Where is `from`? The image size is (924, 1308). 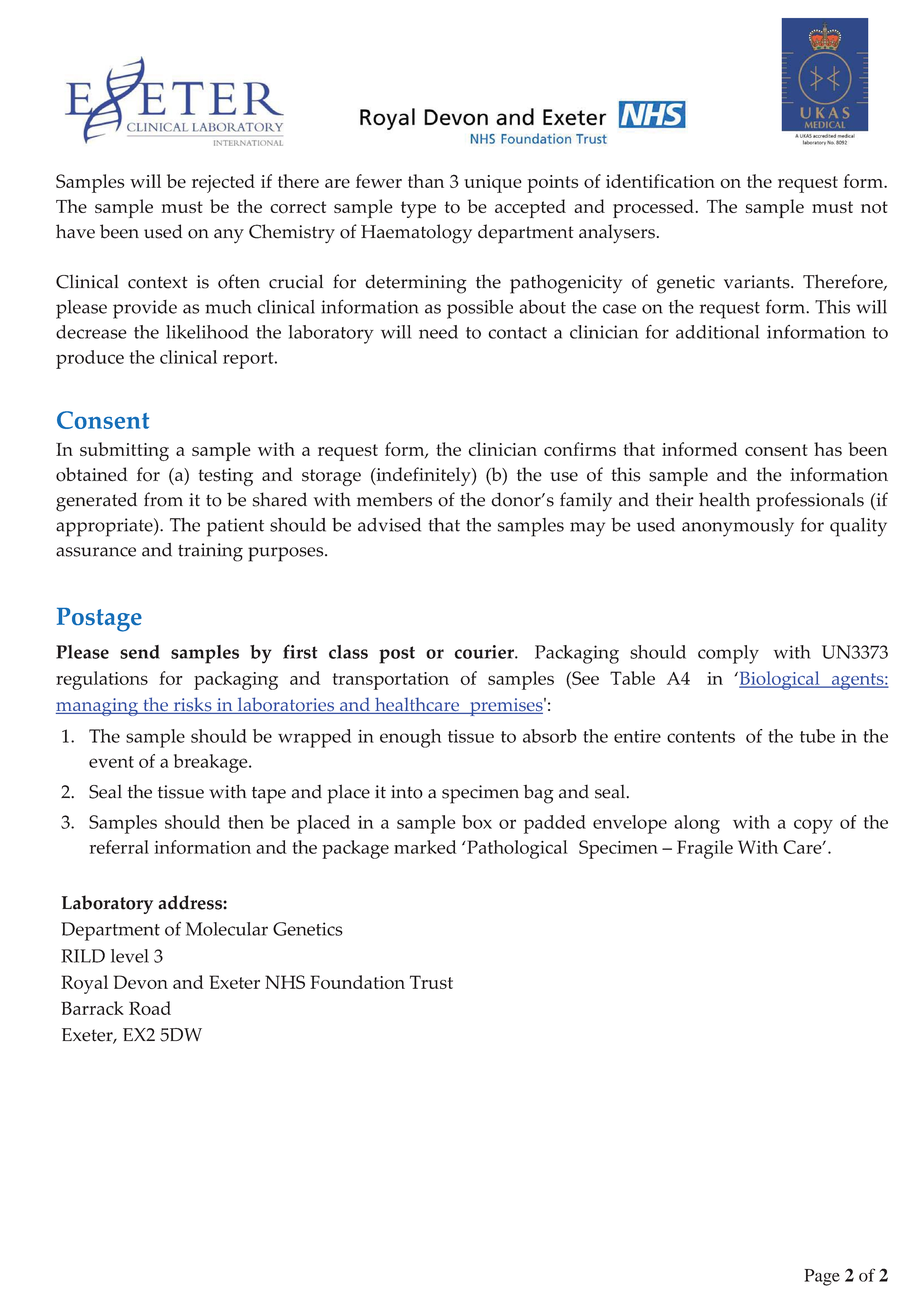
from is located at coordinates (163, 499).
